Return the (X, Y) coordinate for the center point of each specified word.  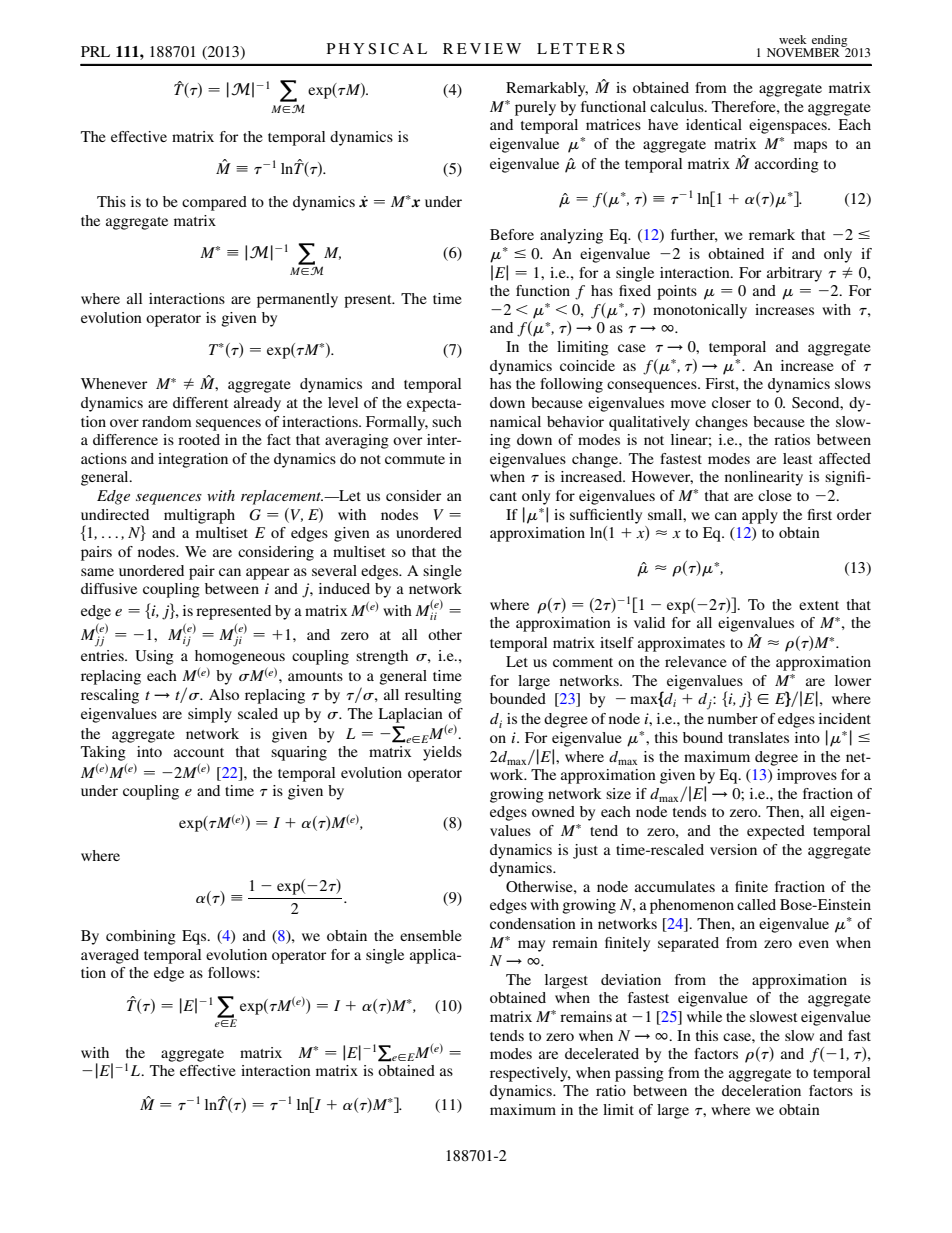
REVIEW (482, 48)
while (704, 1016)
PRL (95, 51)
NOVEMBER (803, 52)
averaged (110, 956)
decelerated (602, 1053)
